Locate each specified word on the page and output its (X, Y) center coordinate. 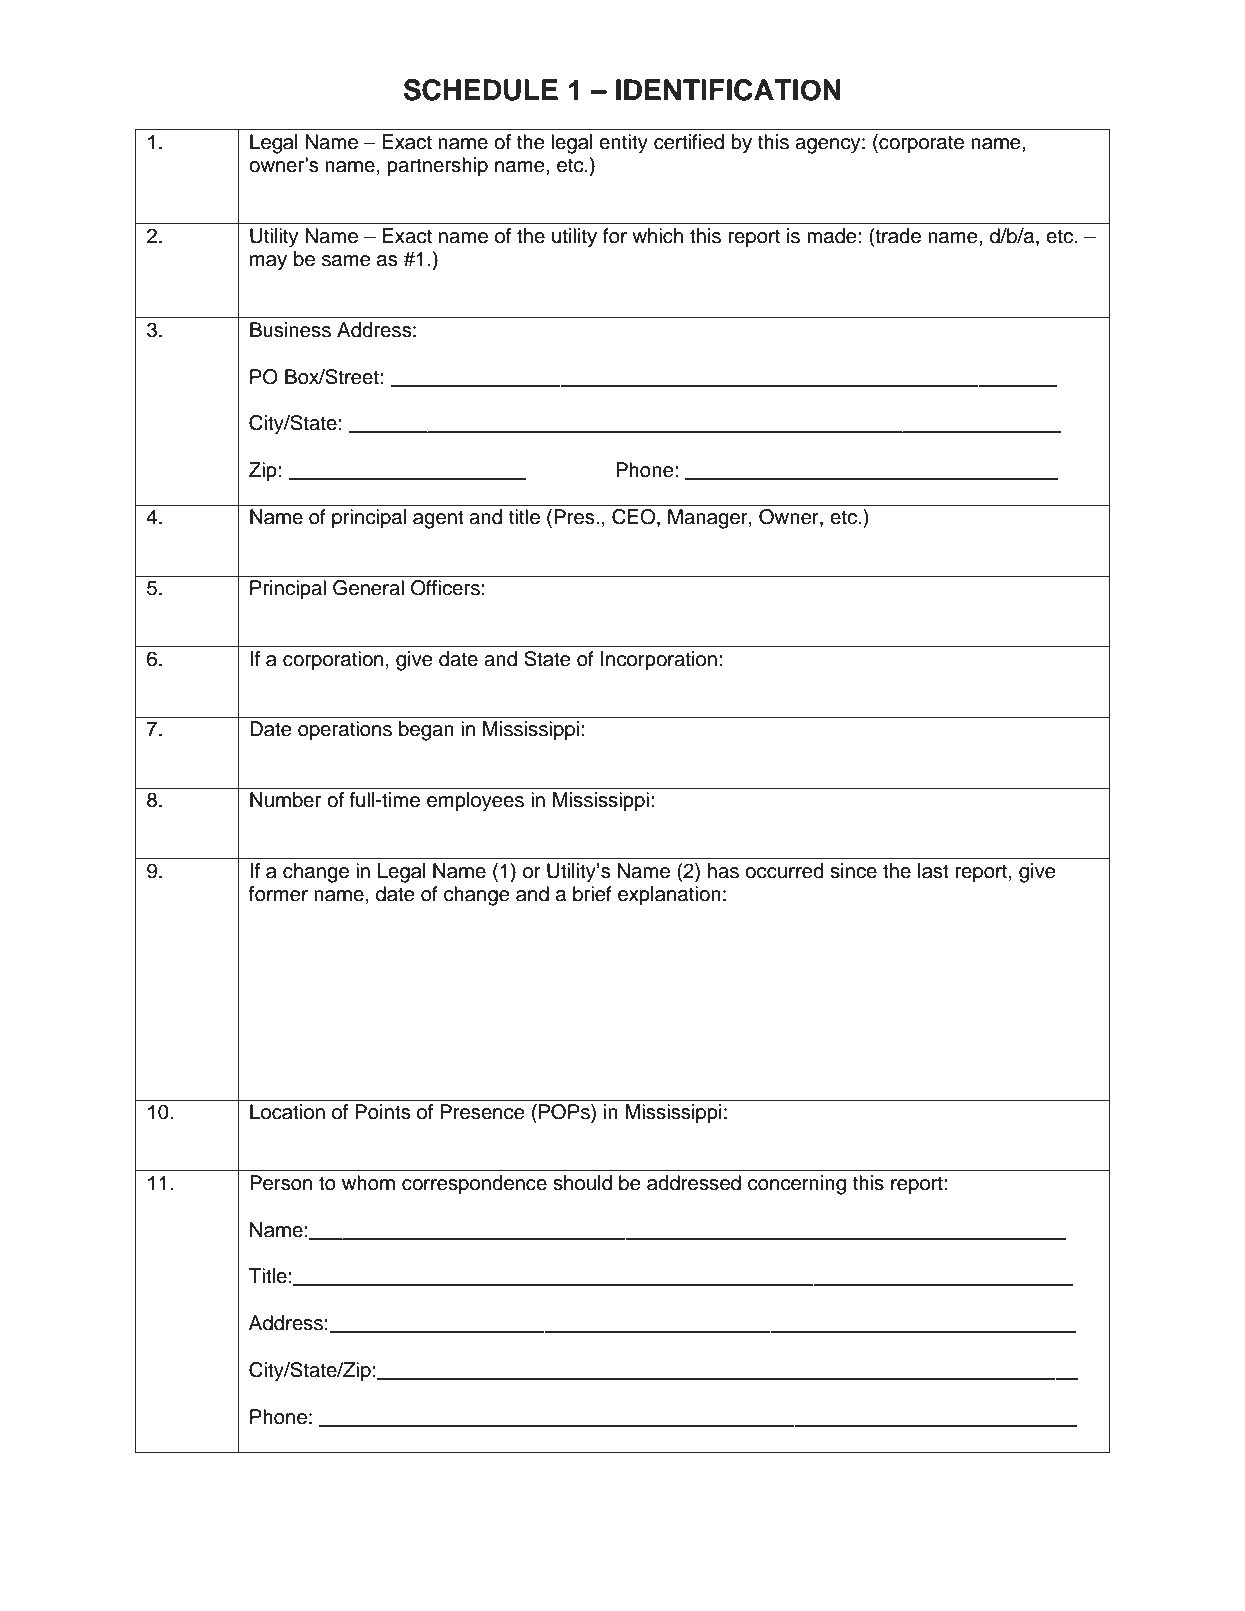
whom (368, 1183)
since (853, 871)
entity (623, 144)
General (368, 588)
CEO (635, 518)
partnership (437, 167)
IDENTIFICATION (728, 90)
